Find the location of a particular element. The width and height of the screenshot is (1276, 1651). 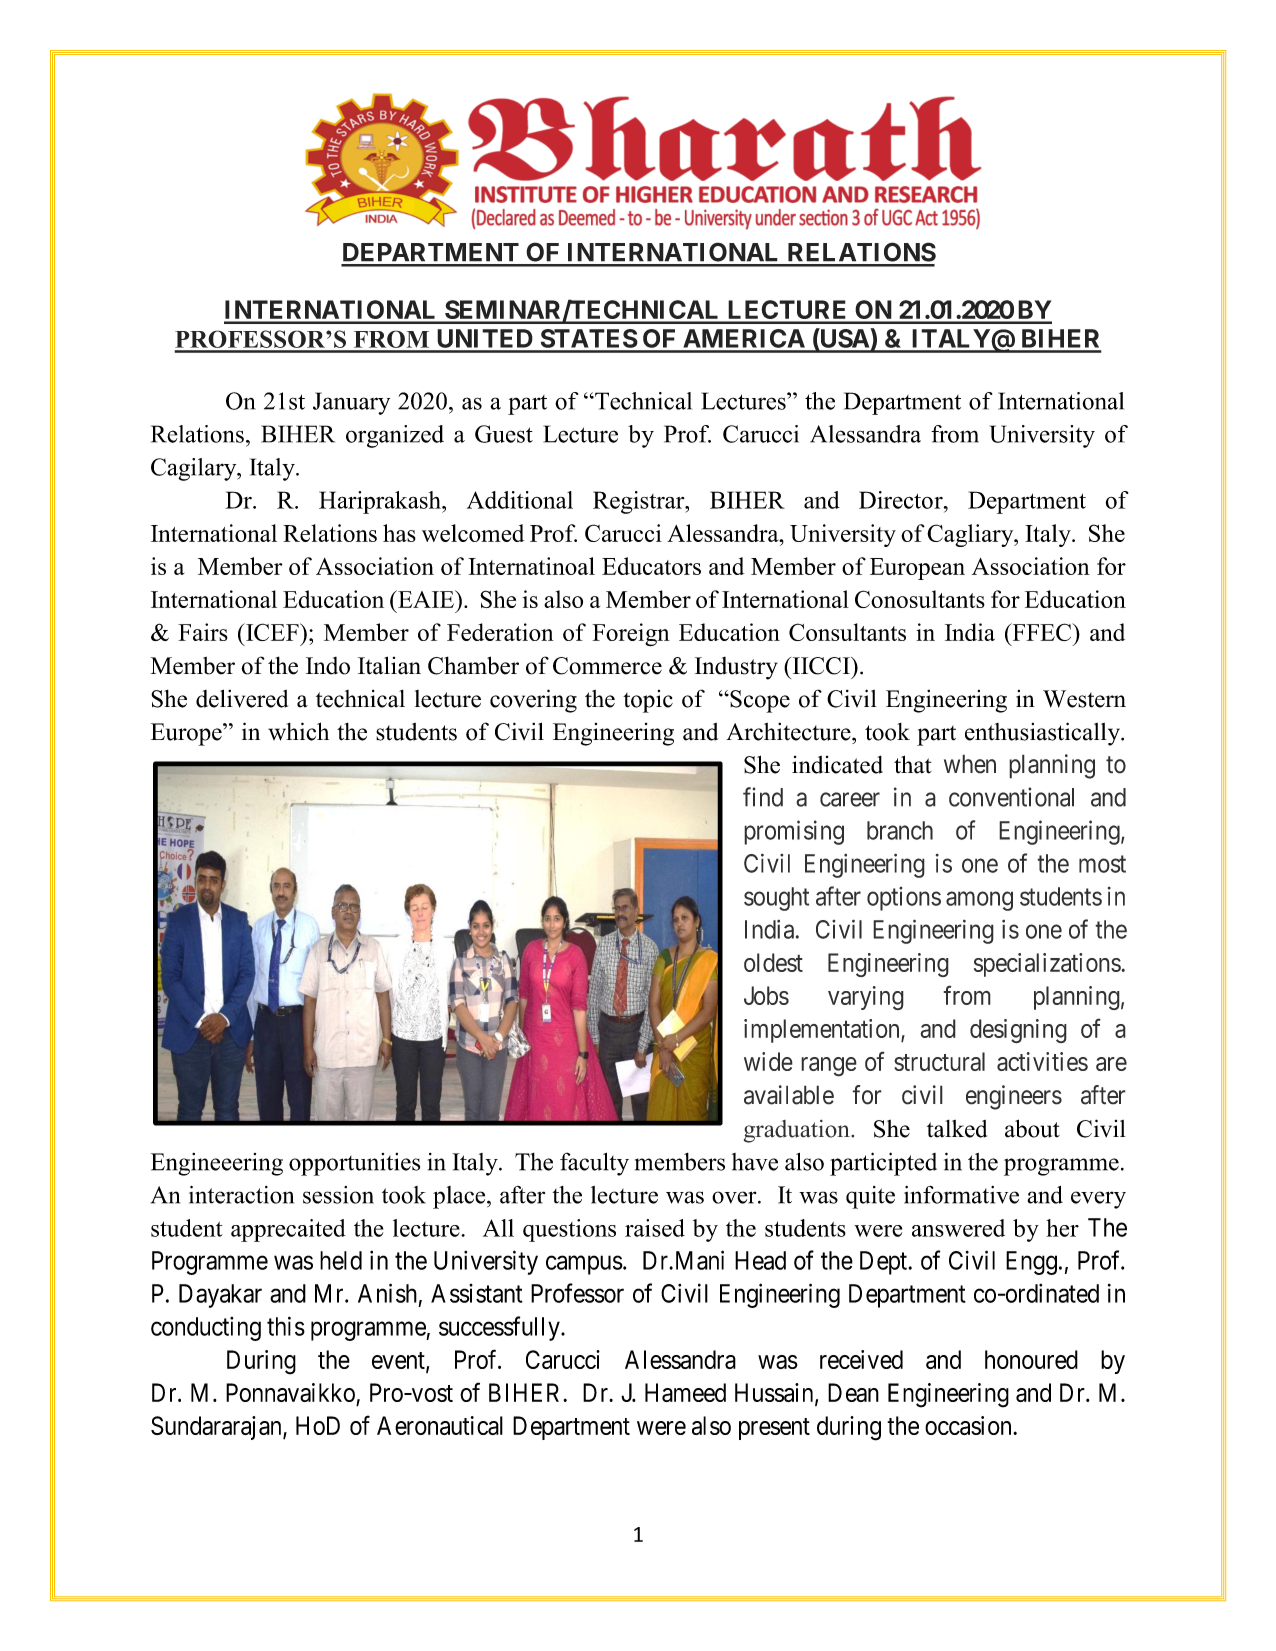

present is located at coordinates (774, 1429).
